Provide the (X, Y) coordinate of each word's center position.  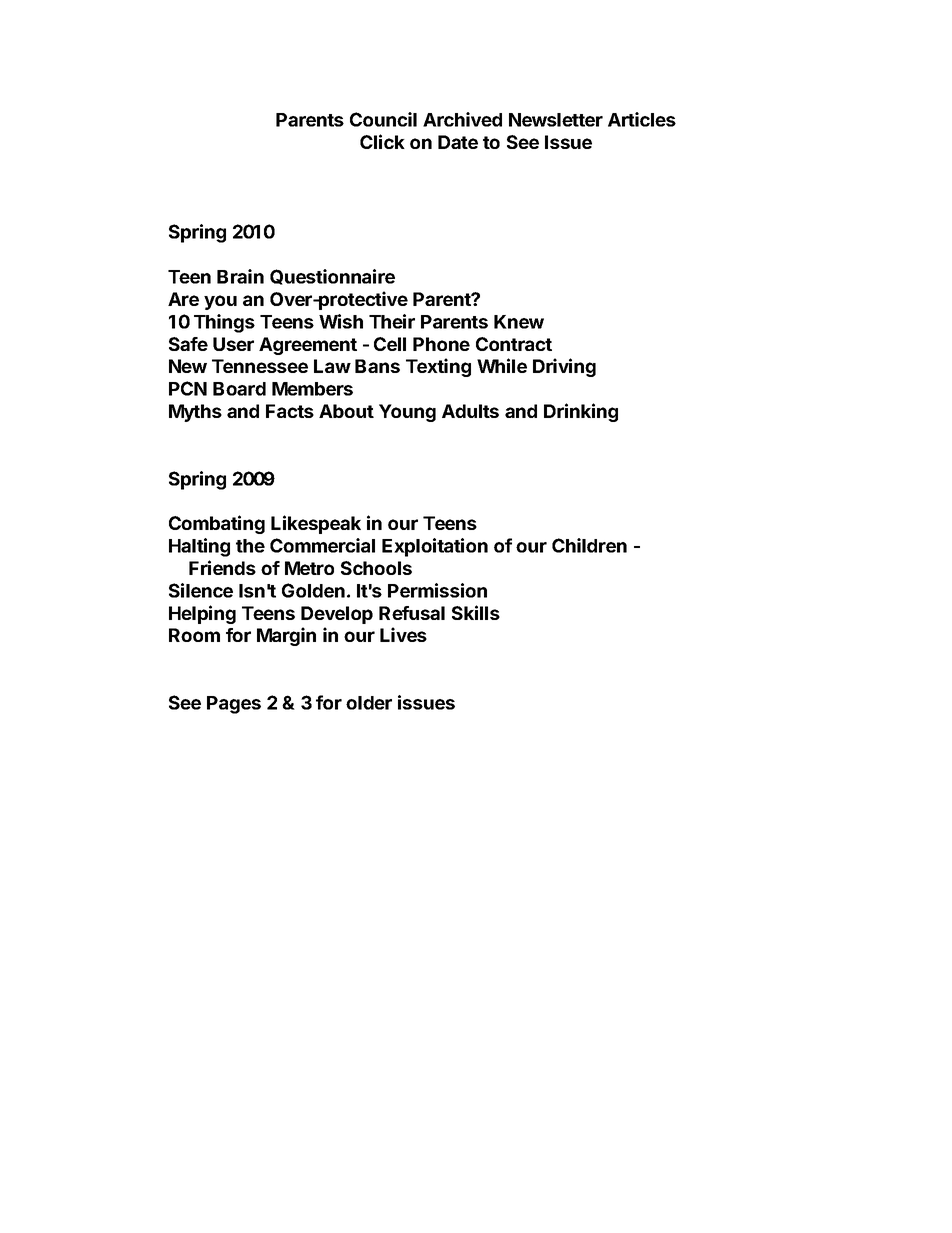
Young (407, 413)
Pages (234, 705)
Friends (222, 567)
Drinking (581, 412)
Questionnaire (332, 277)
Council (383, 119)
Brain (240, 276)
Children (589, 545)
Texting (438, 367)
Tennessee (260, 366)
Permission (437, 590)
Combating (217, 524)
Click (382, 141)
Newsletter (556, 120)
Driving (564, 367)
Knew (519, 322)
